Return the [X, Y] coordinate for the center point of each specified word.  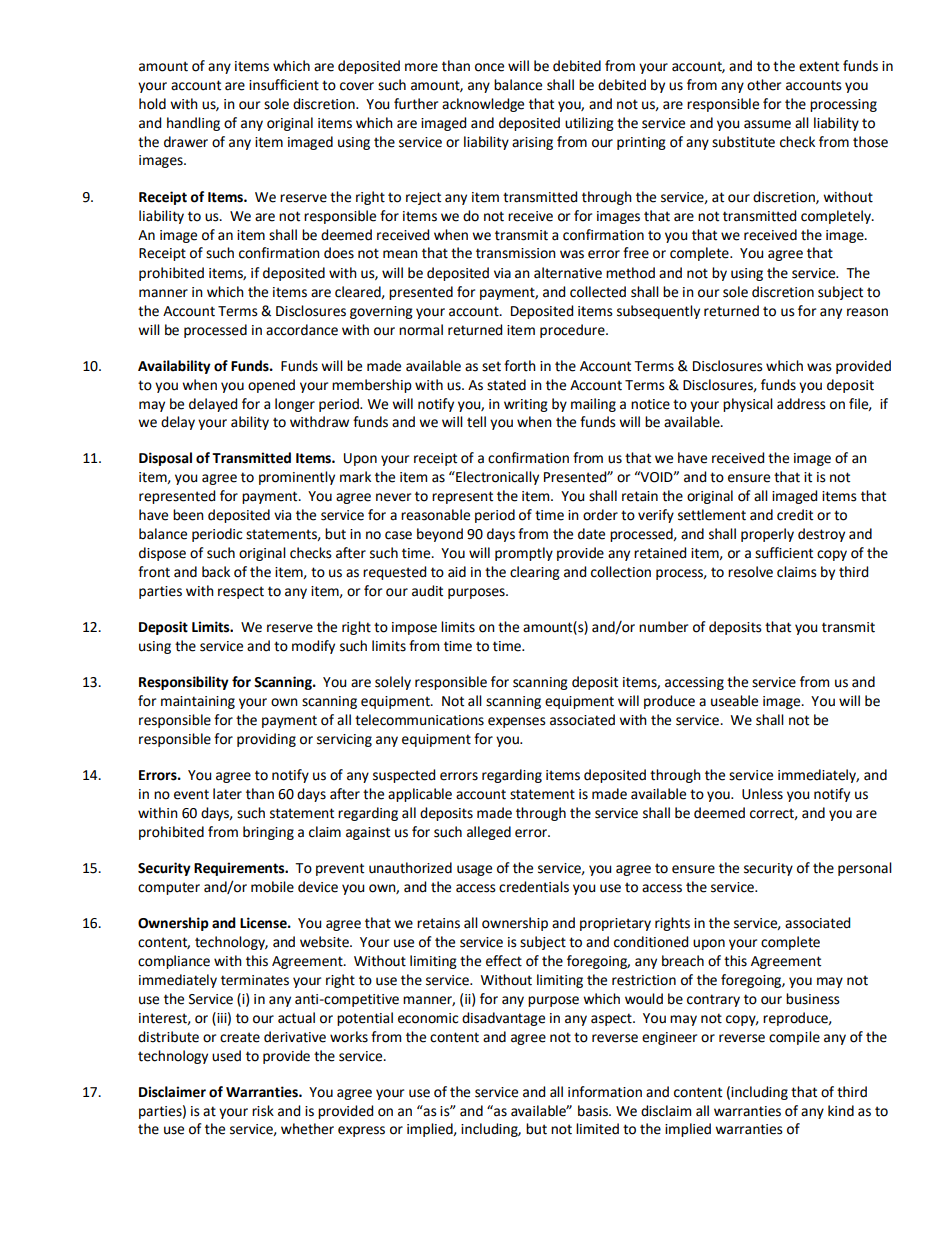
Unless [762, 794]
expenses [517, 722]
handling [193, 124]
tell [476, 422]
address [801, 404]
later [227, 794]
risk [263, 1111]
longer [295, 405]
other [764, 85]
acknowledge [483, 105]
